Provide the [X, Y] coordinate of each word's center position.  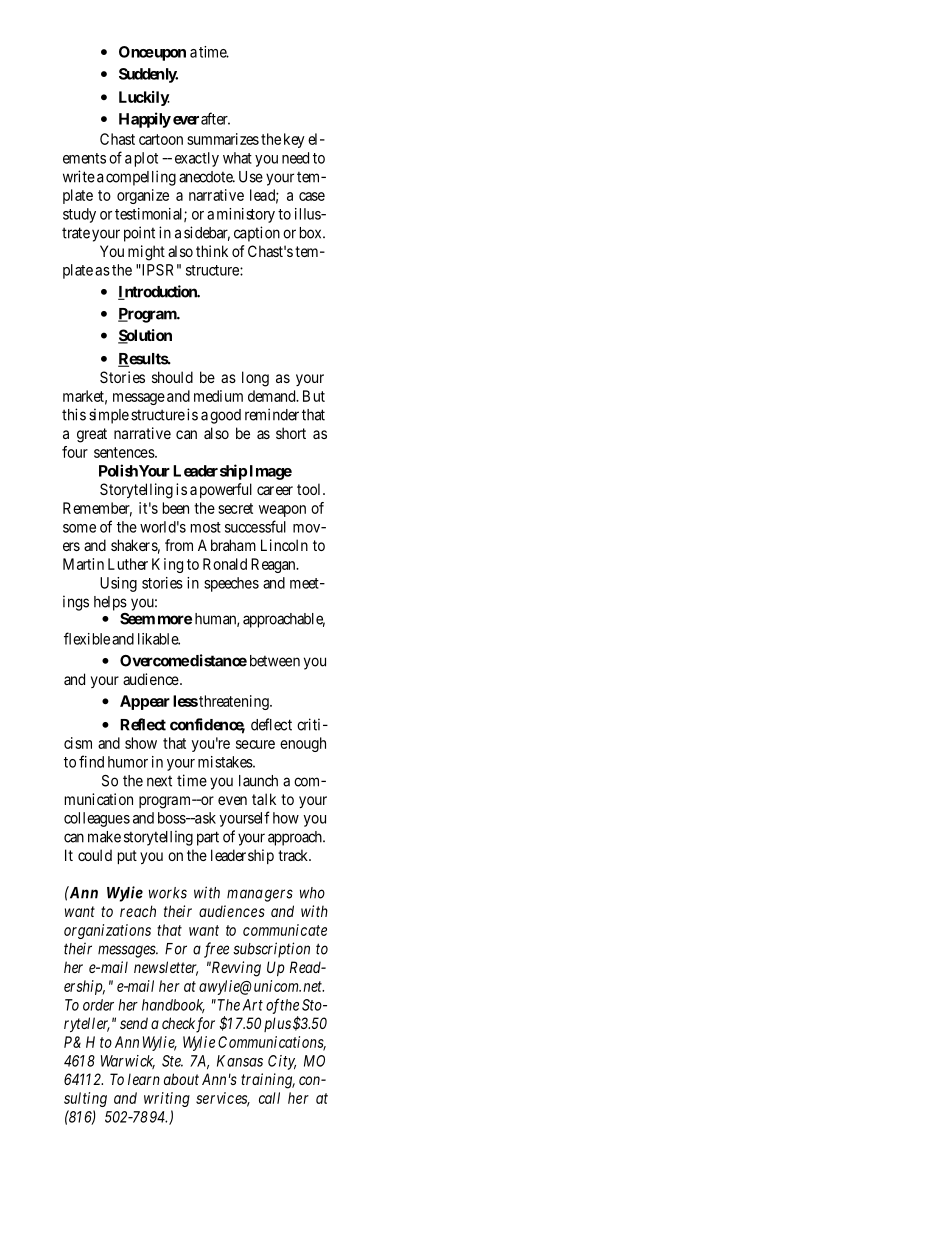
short [291, 433]
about [181, 1079]
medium [218, 396]
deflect [271, 724]
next [159, 781]
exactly [197, 159]
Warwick [128, 1062]
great [92, 435]
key [294, 140]
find [91, 761]
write [79, 176]
